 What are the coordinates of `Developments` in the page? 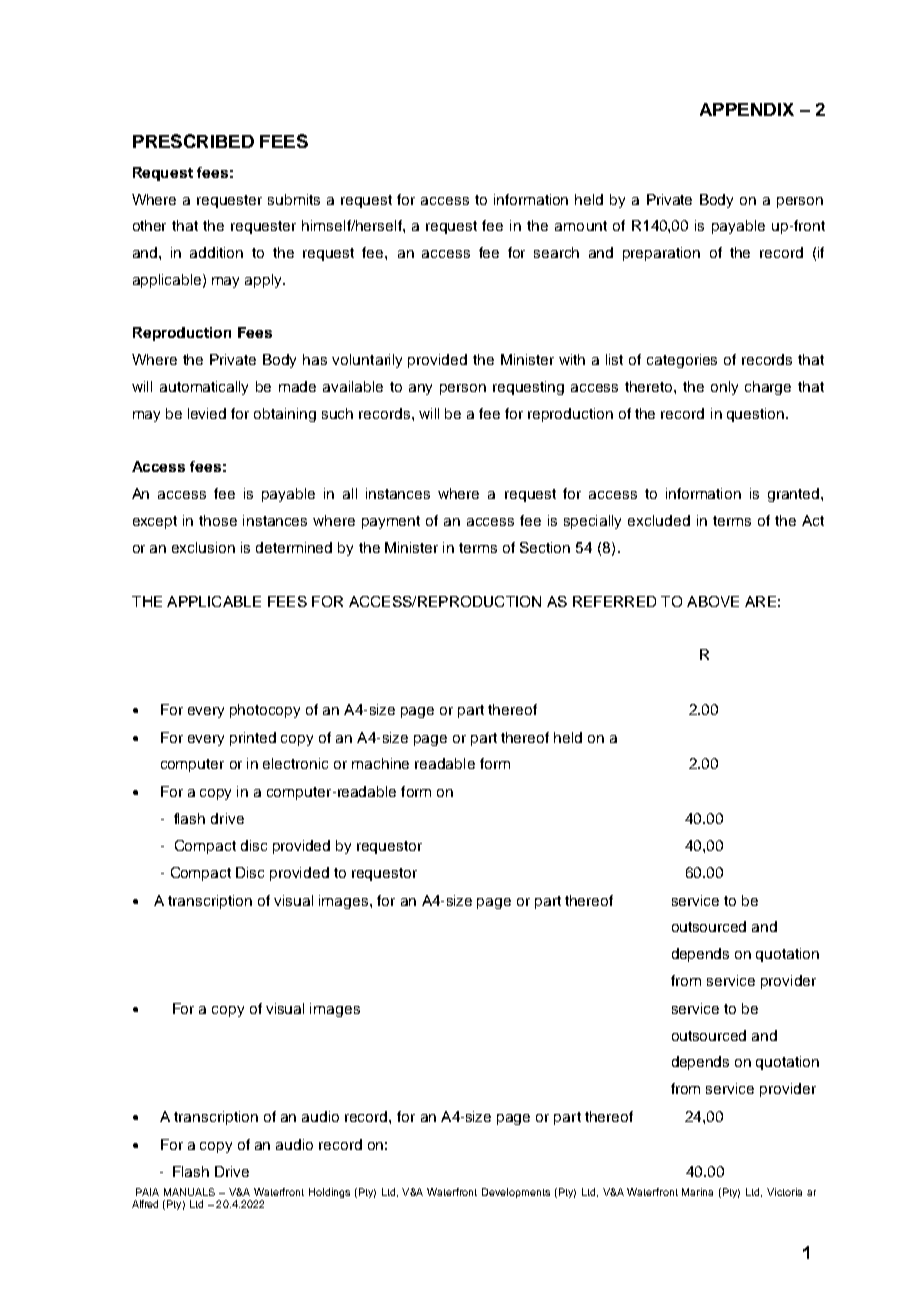 It's located at (516, 1193).
